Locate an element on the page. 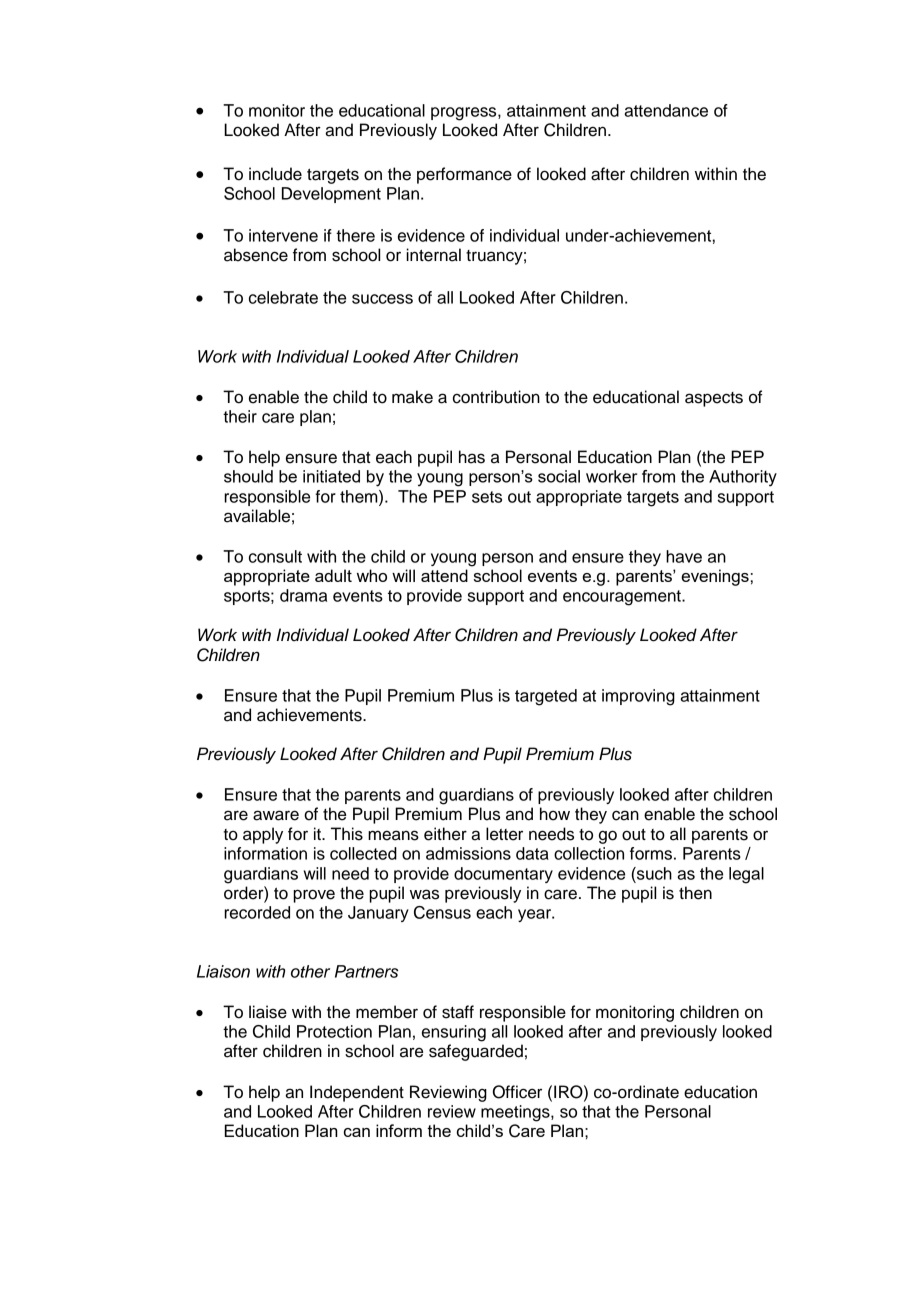 The width and height of the document is (924, 1308). drama is located at coordinates (303, 595).
